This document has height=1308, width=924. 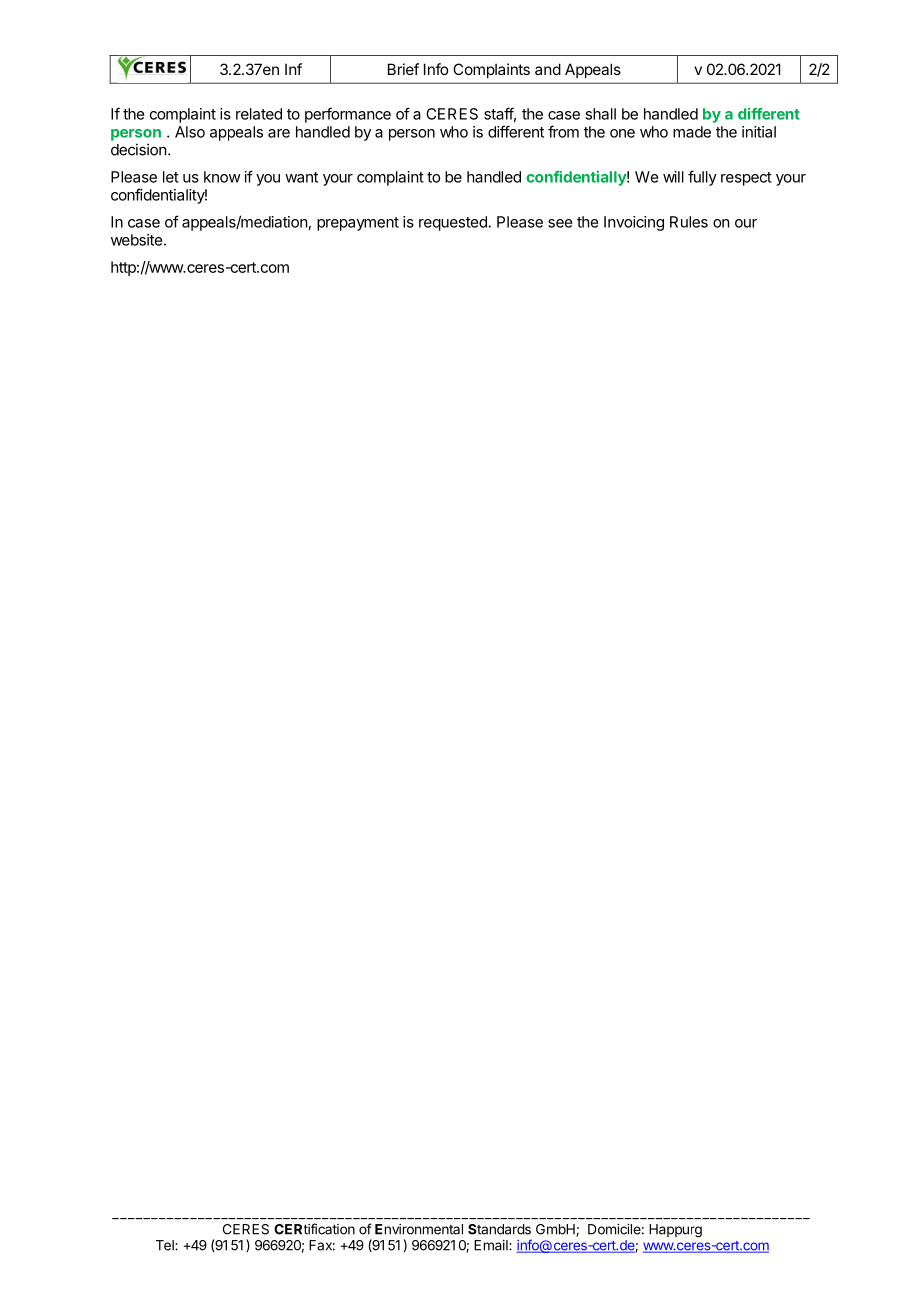 What do you see at coordinates (166, 1245) in the document?
I see `Tel` at bounding box center [166, 1245].
